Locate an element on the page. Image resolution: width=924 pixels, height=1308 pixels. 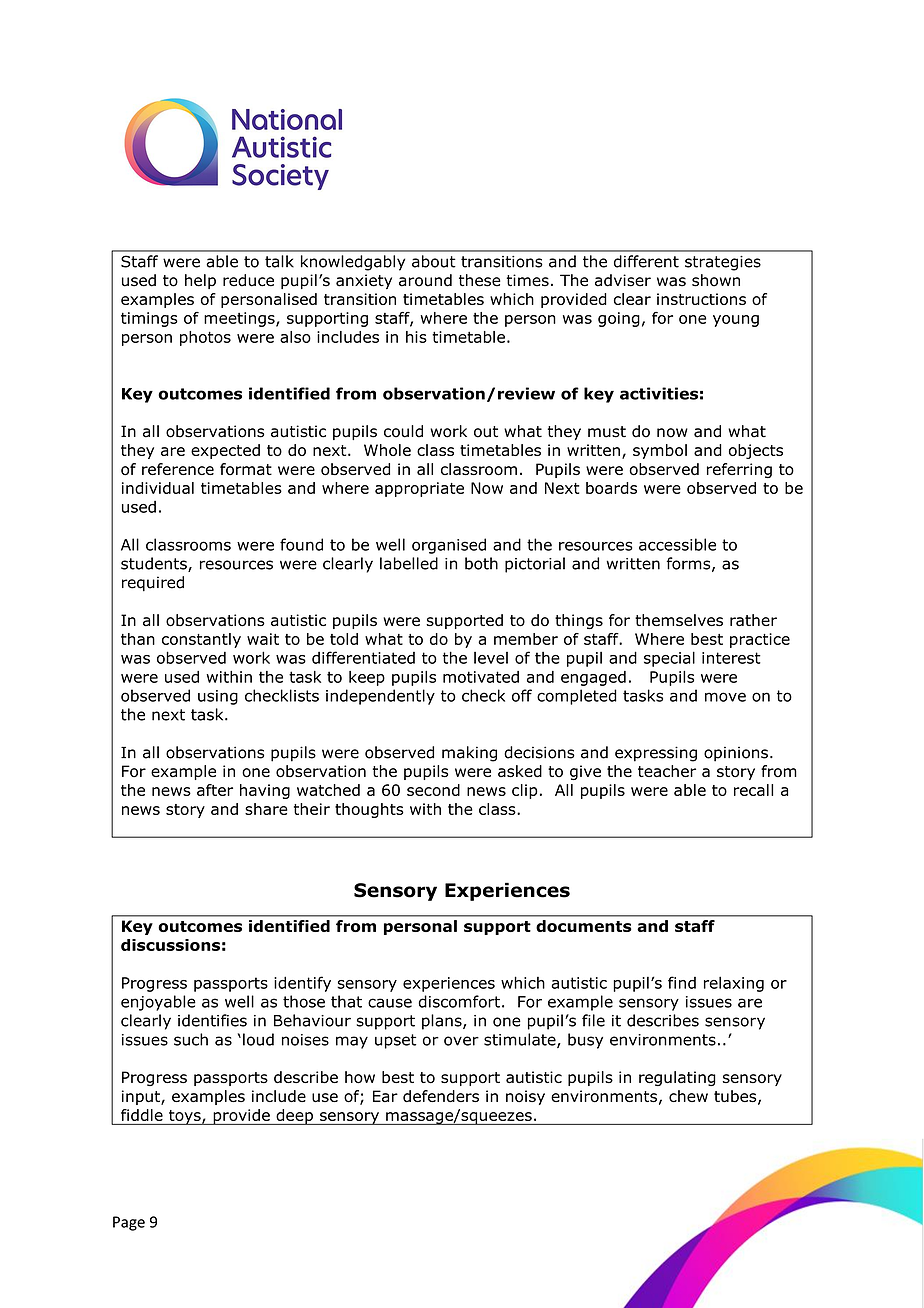
help is located at coordinates (200, 281).
